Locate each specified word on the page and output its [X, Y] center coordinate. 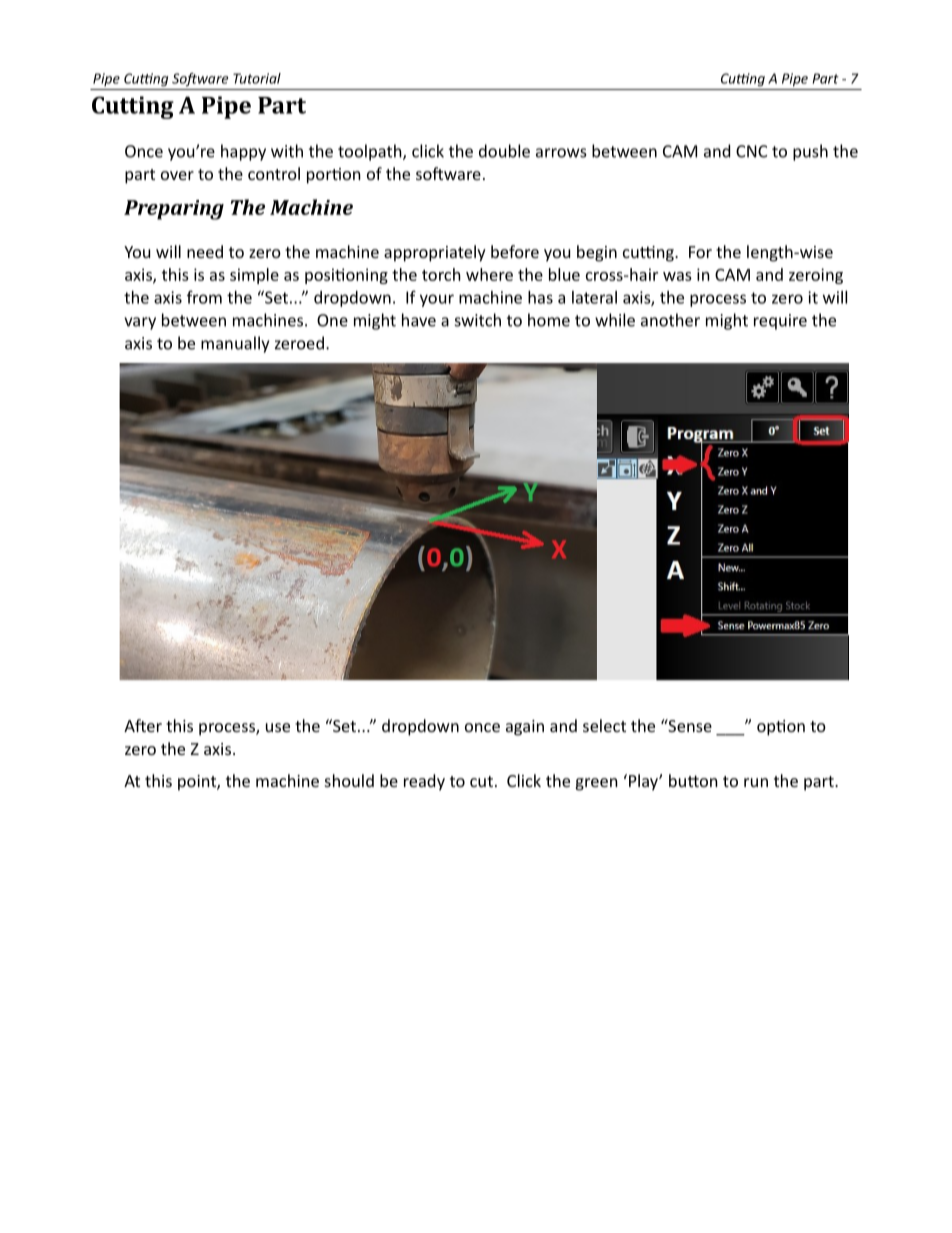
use [278, 727]
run [756, 782]
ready [424, 782]
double [504, 151]
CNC [751, 151]
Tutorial [257, 78]
